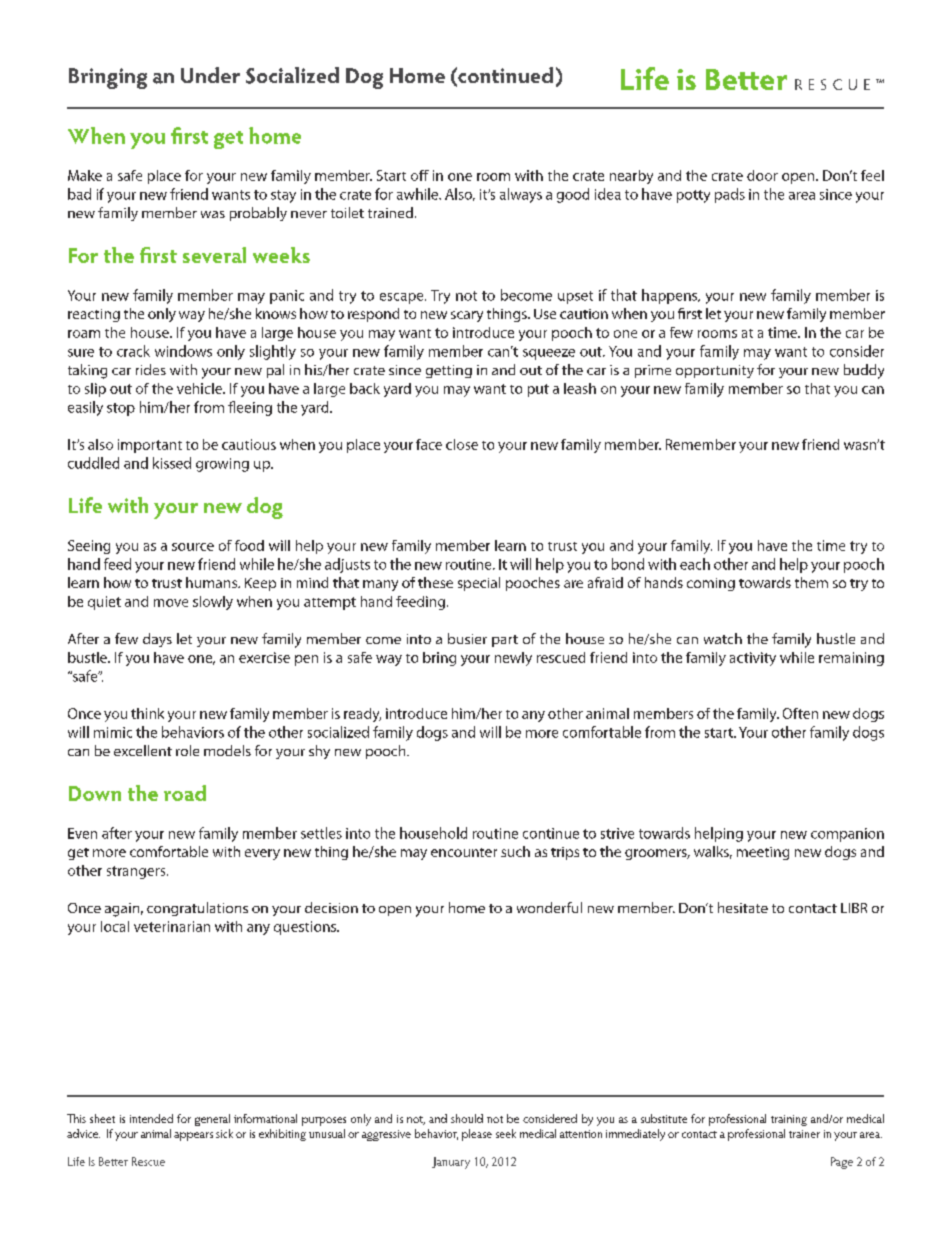 The image size is (952, 1233). Describe the element at coordinates (762, 175) in the document. I see `door` at that location.
